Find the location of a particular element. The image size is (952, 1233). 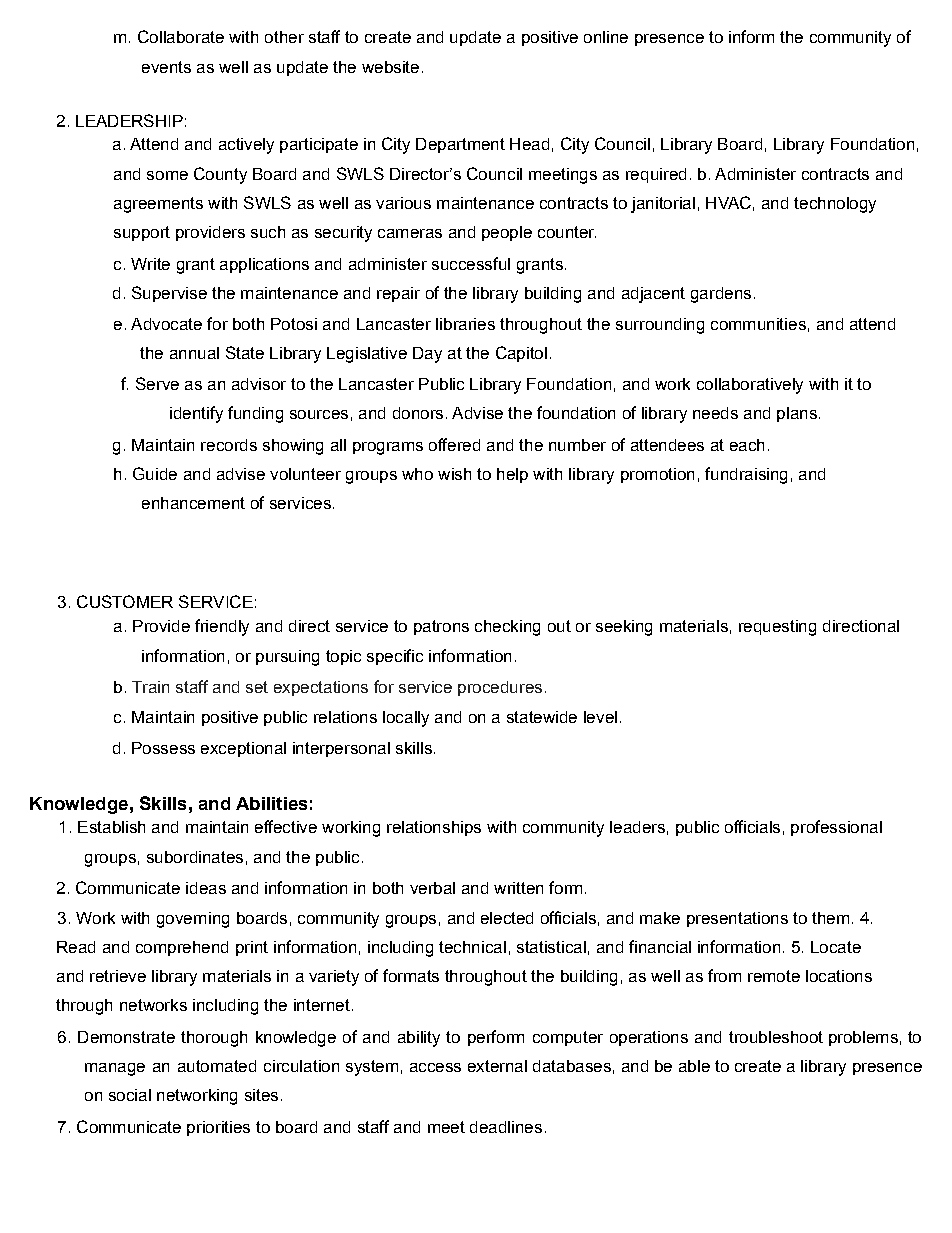

external is located at coordinates (497, 1066).
